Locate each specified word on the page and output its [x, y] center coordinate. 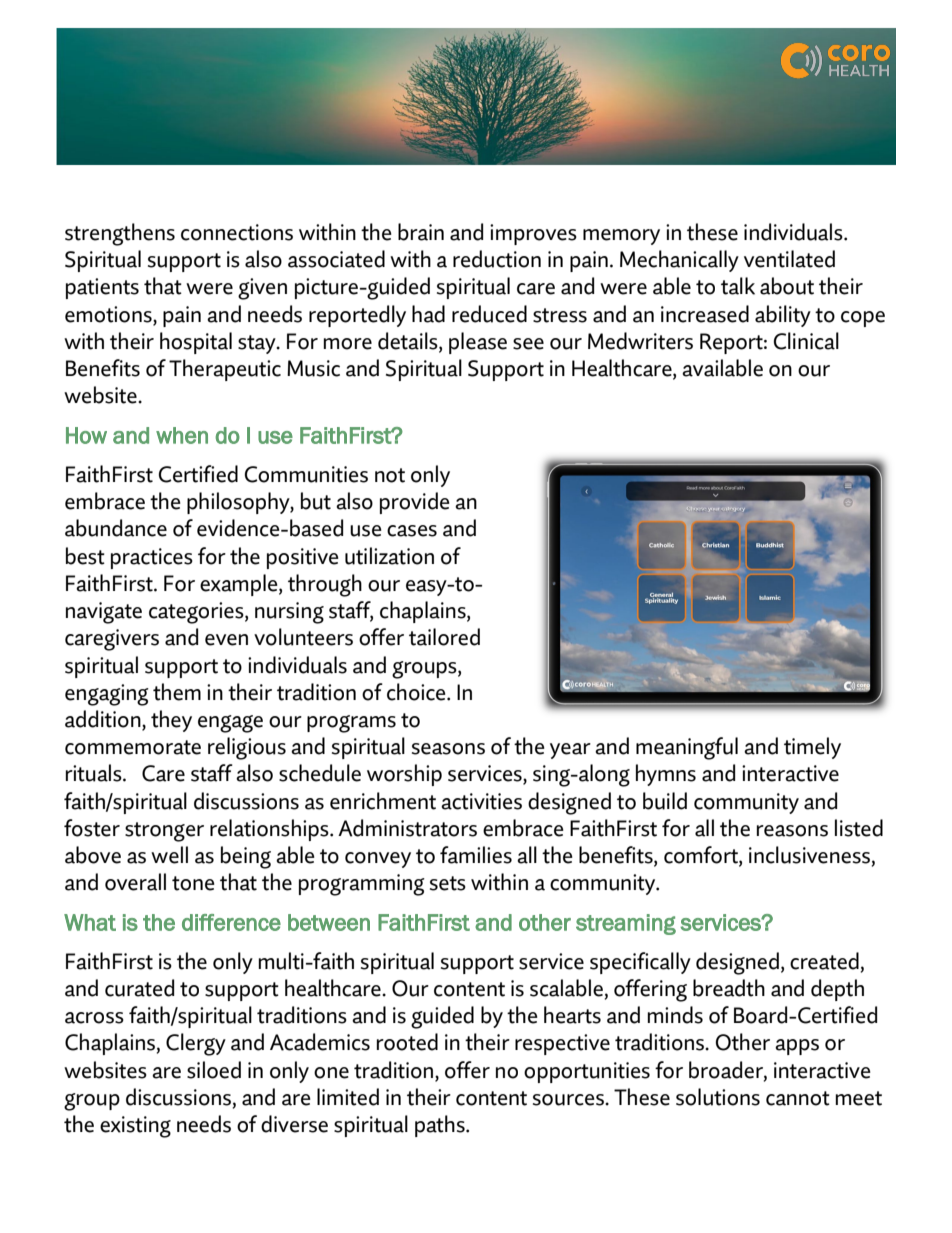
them [177, 692]
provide [415, 503]
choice [417, 692]
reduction [497, 259]
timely [812, 748]
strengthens [120, 234]
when [182, 435]
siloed [214, 1070]
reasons [792, 831]
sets [448, 883]
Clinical [806, 341]
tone [193, 883]
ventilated [789, 259]
